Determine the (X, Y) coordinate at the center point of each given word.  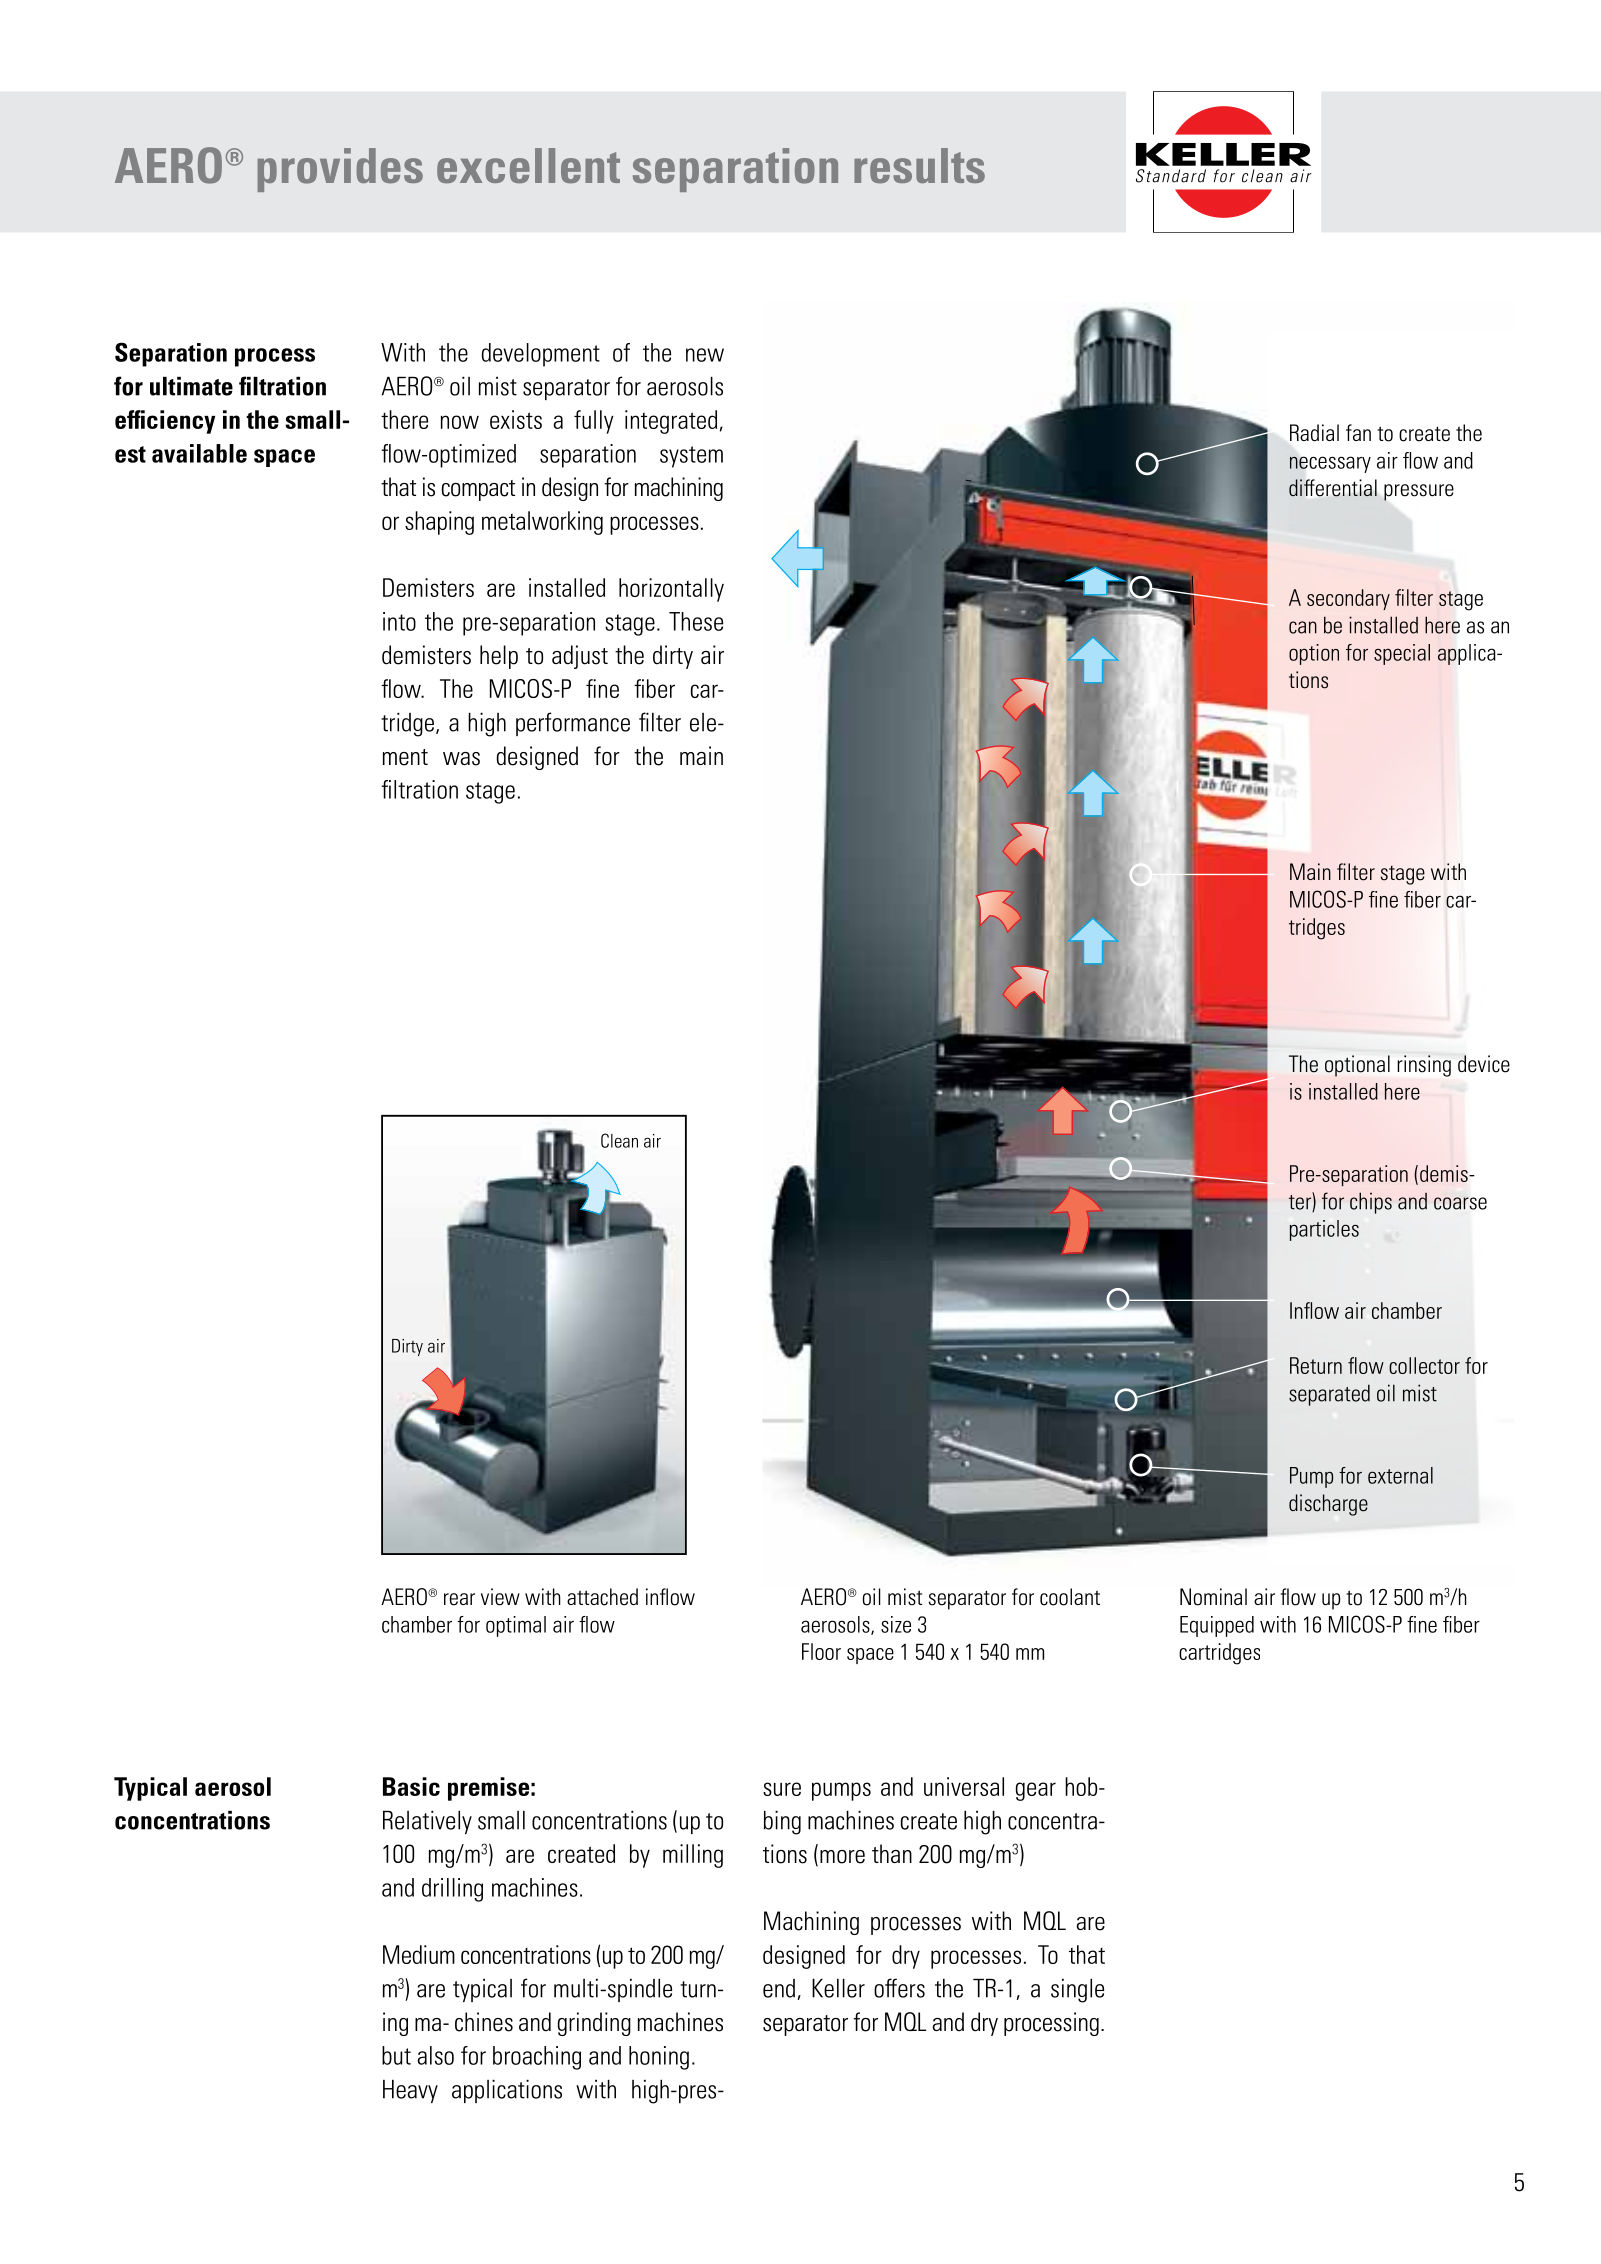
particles (1324, 1230)
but (396, 2055)
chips (1371, 1203)
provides (340, 170)
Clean (619, 1140)
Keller (838, 1988)
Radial (1314, 432)
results (919, 165)
